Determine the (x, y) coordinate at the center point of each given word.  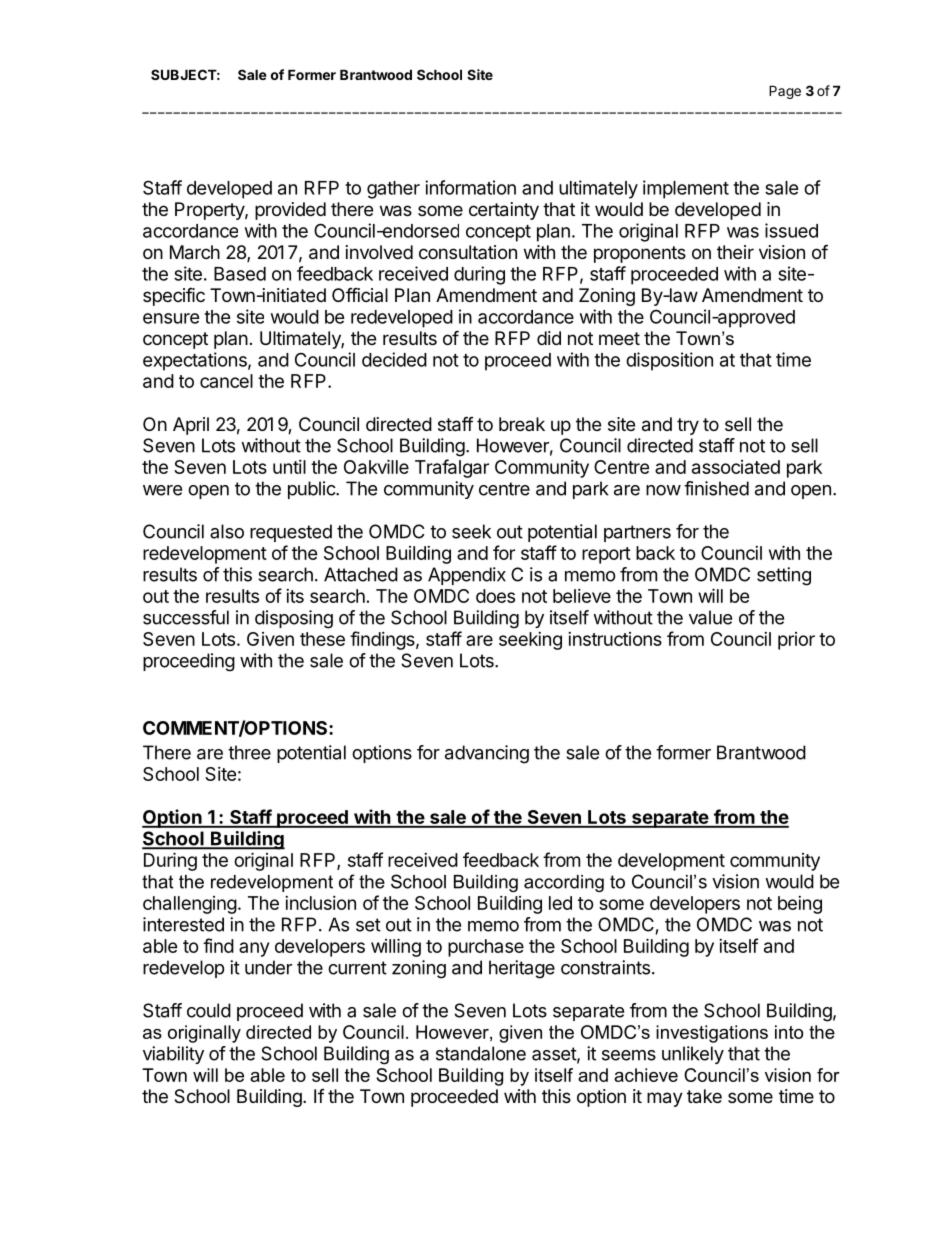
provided (290, 211)
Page (785, 92)
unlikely (693, 1055)
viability (173, 1055)
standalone (481, 1053)
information (470, 187)
